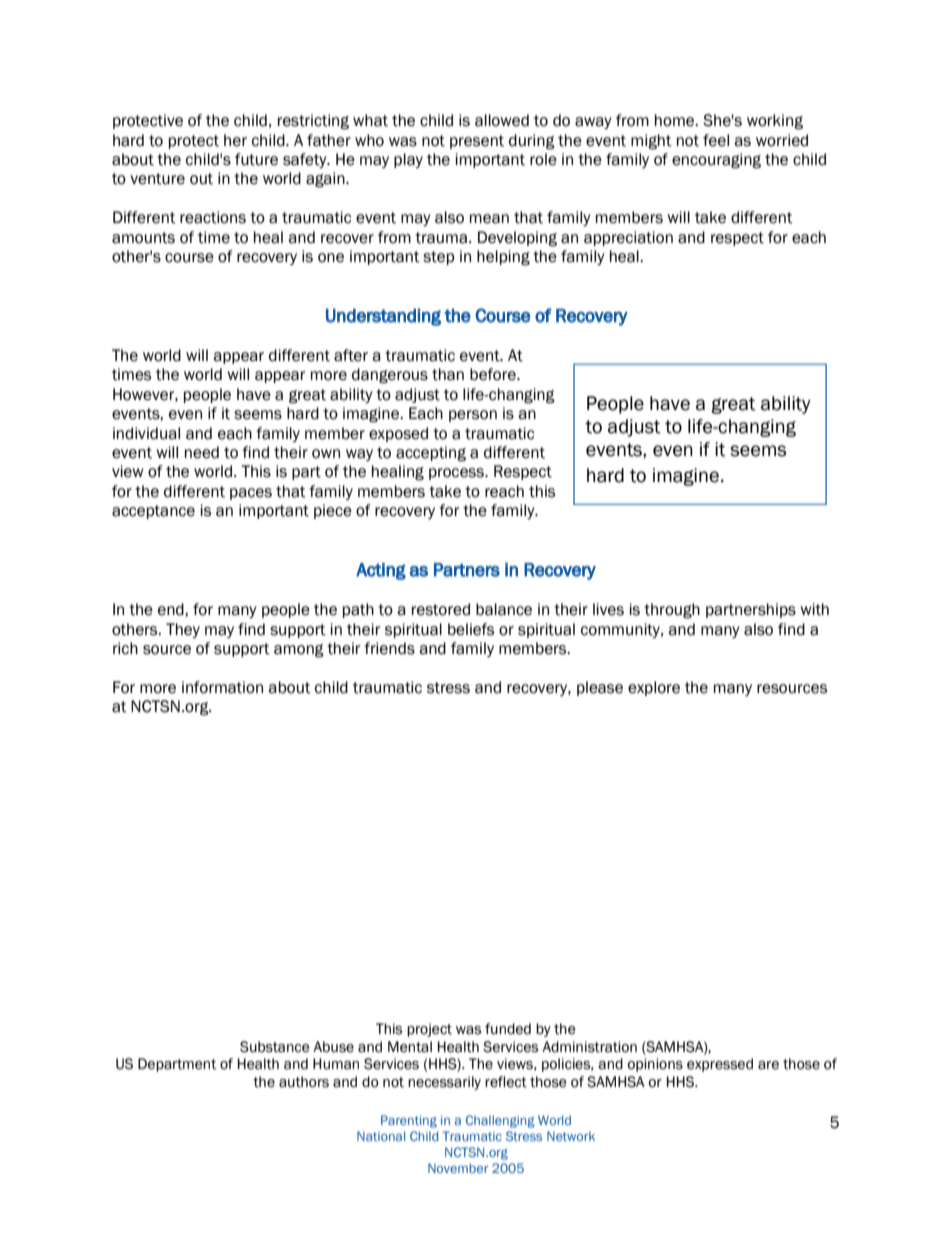  Describe the element at coordinates (716, 161) in the document. I see `encouraging` at that location.
